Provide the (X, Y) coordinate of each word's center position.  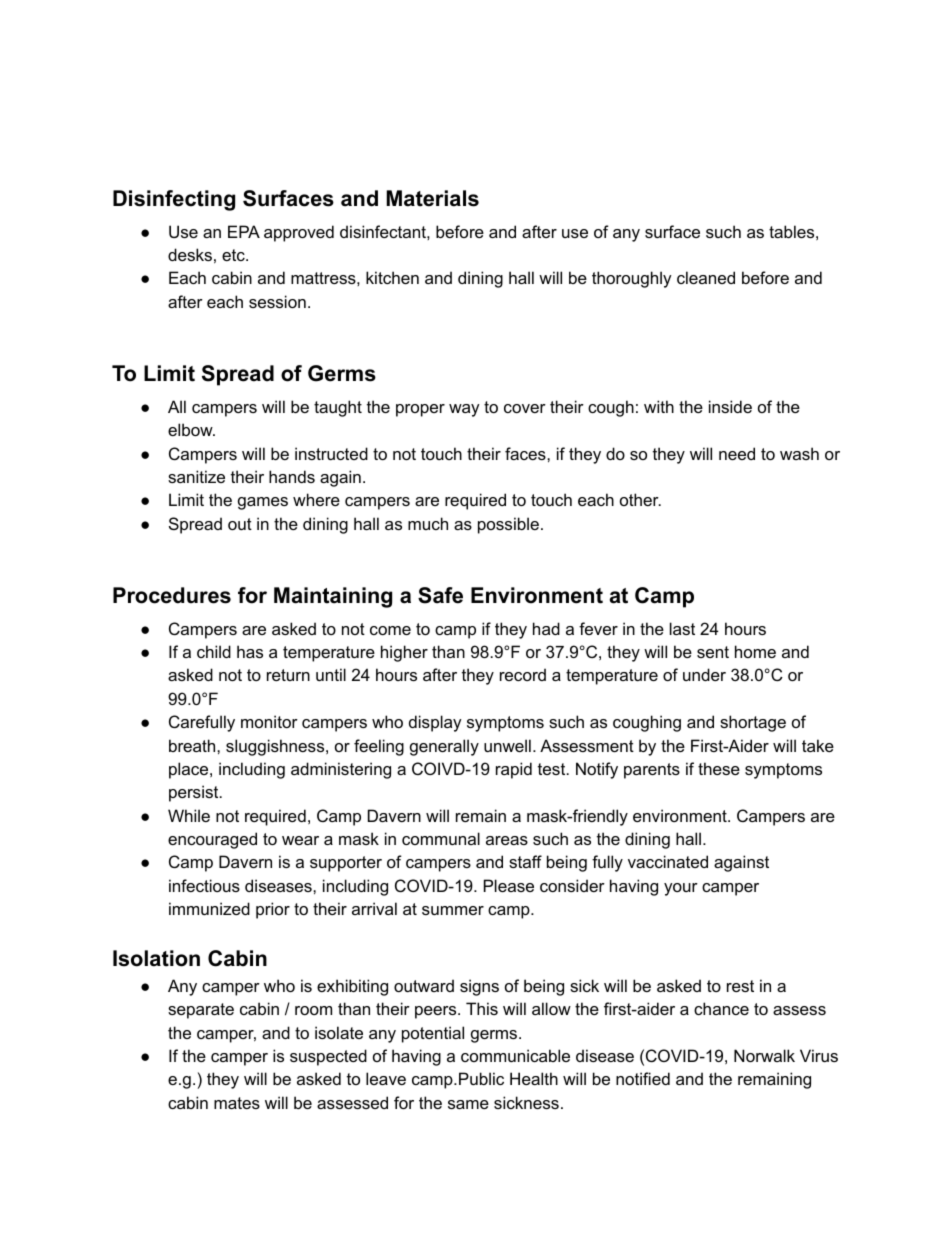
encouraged (212, 840)
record (523, 674)
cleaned (706, 277)
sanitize (196, 476)
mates (237, 1103)
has (250, 651)
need (737, 453)
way (464, 410)
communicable (515, 1055)
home (755, 651)
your (681, 889)
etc (234, 255)
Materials (432, 198)
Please (509, 885)
